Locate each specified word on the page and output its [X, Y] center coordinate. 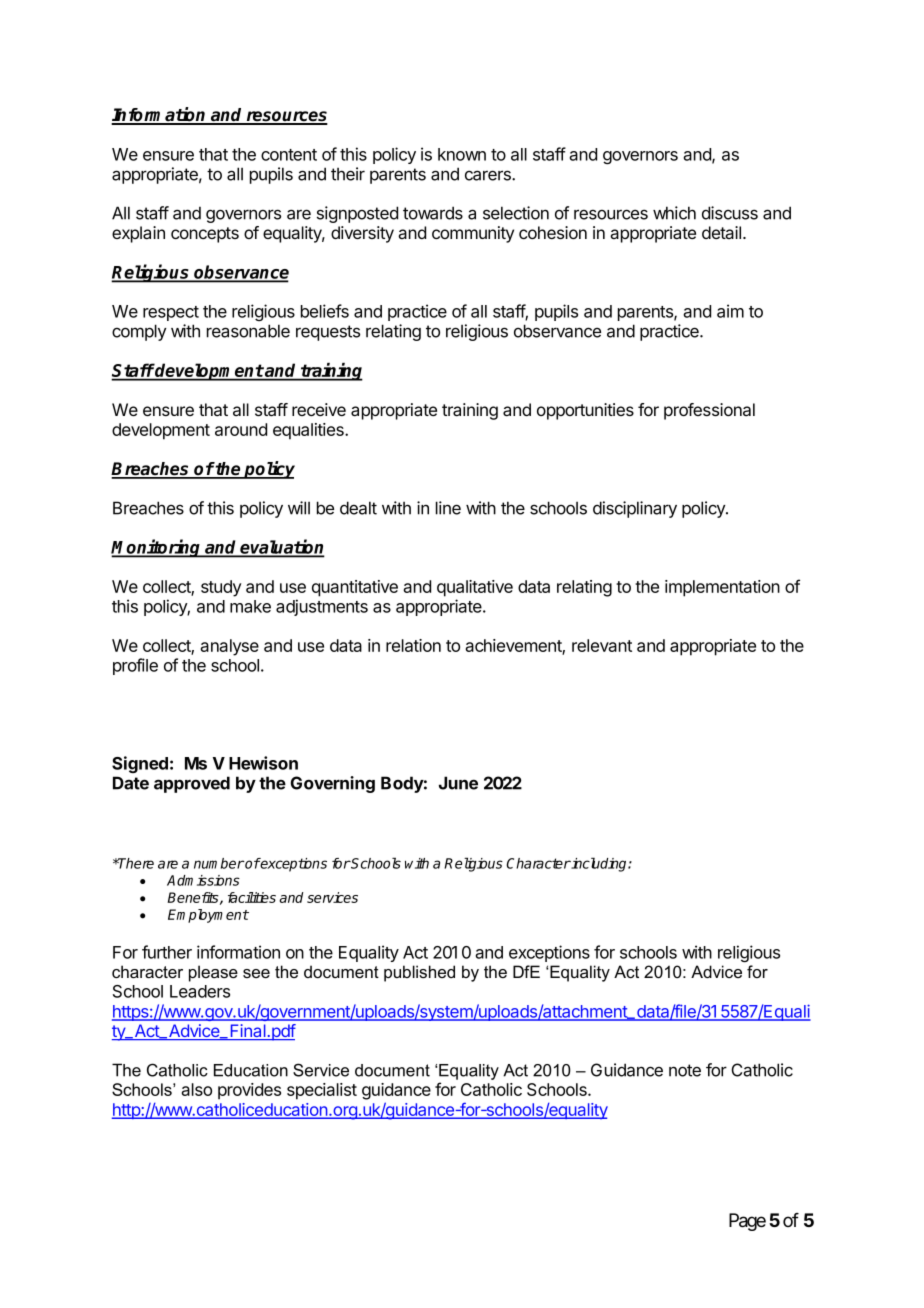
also [196, 1089]
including [599, 864]
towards [433, 213]
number [219, 863]
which [674, 213]
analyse [229, 647]
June [458, 783]
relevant [602, 645]
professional [709, 411]
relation [413, 645]
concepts [205, 235]
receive [319, 409]
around [241, 429]
